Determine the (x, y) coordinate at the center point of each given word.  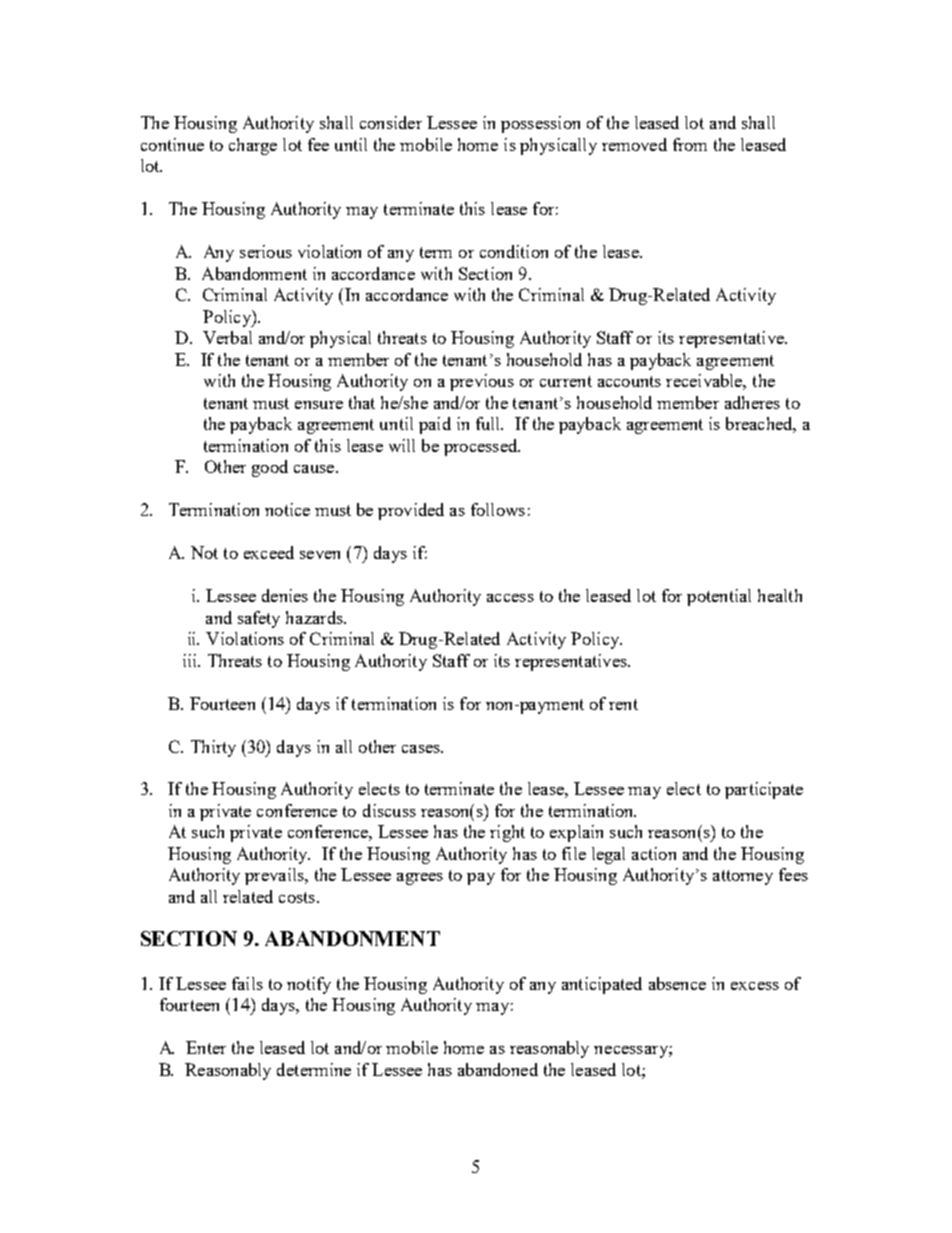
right (507, 833)
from (690, 144)
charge (253, 146)
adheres (752, 402)
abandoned (498, 1069)
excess (755, 986)
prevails (275, 876)
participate (764, 790)
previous (482, 382)
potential (719, 597)
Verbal (227, 337)
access (510, 598)
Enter (206, 1047)
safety (259, 619)
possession (540, 124)
